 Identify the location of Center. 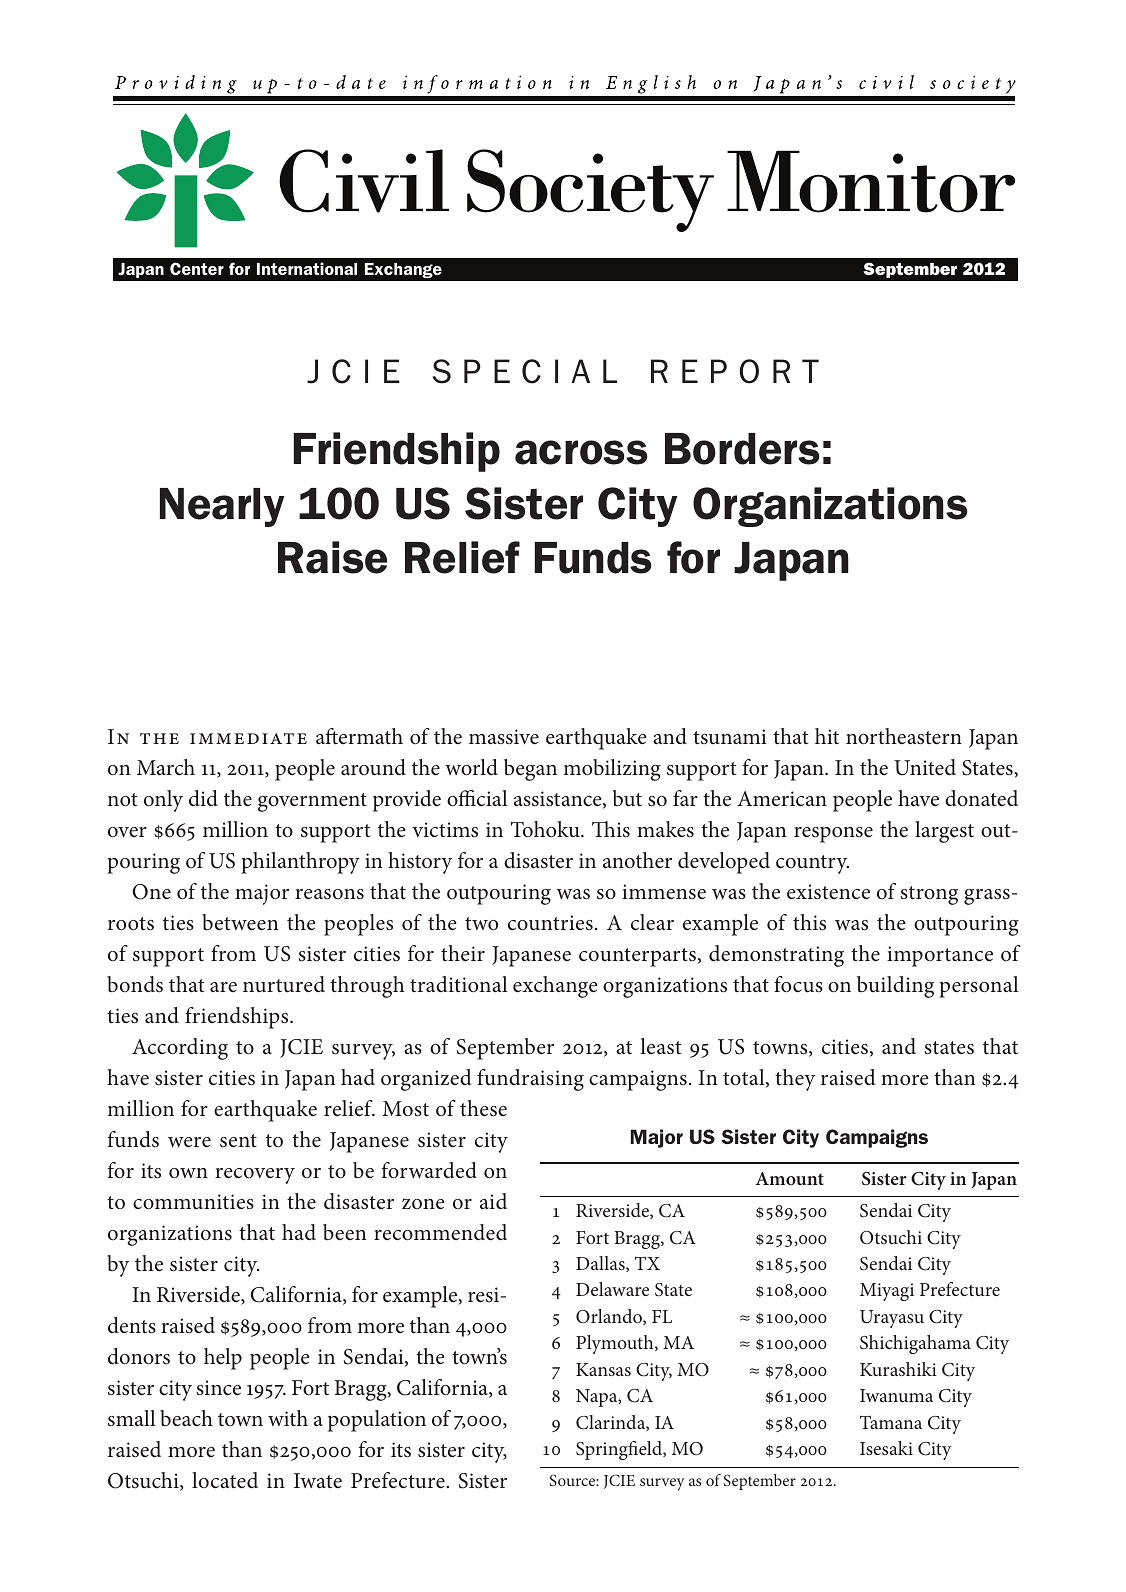
(197, 268).
